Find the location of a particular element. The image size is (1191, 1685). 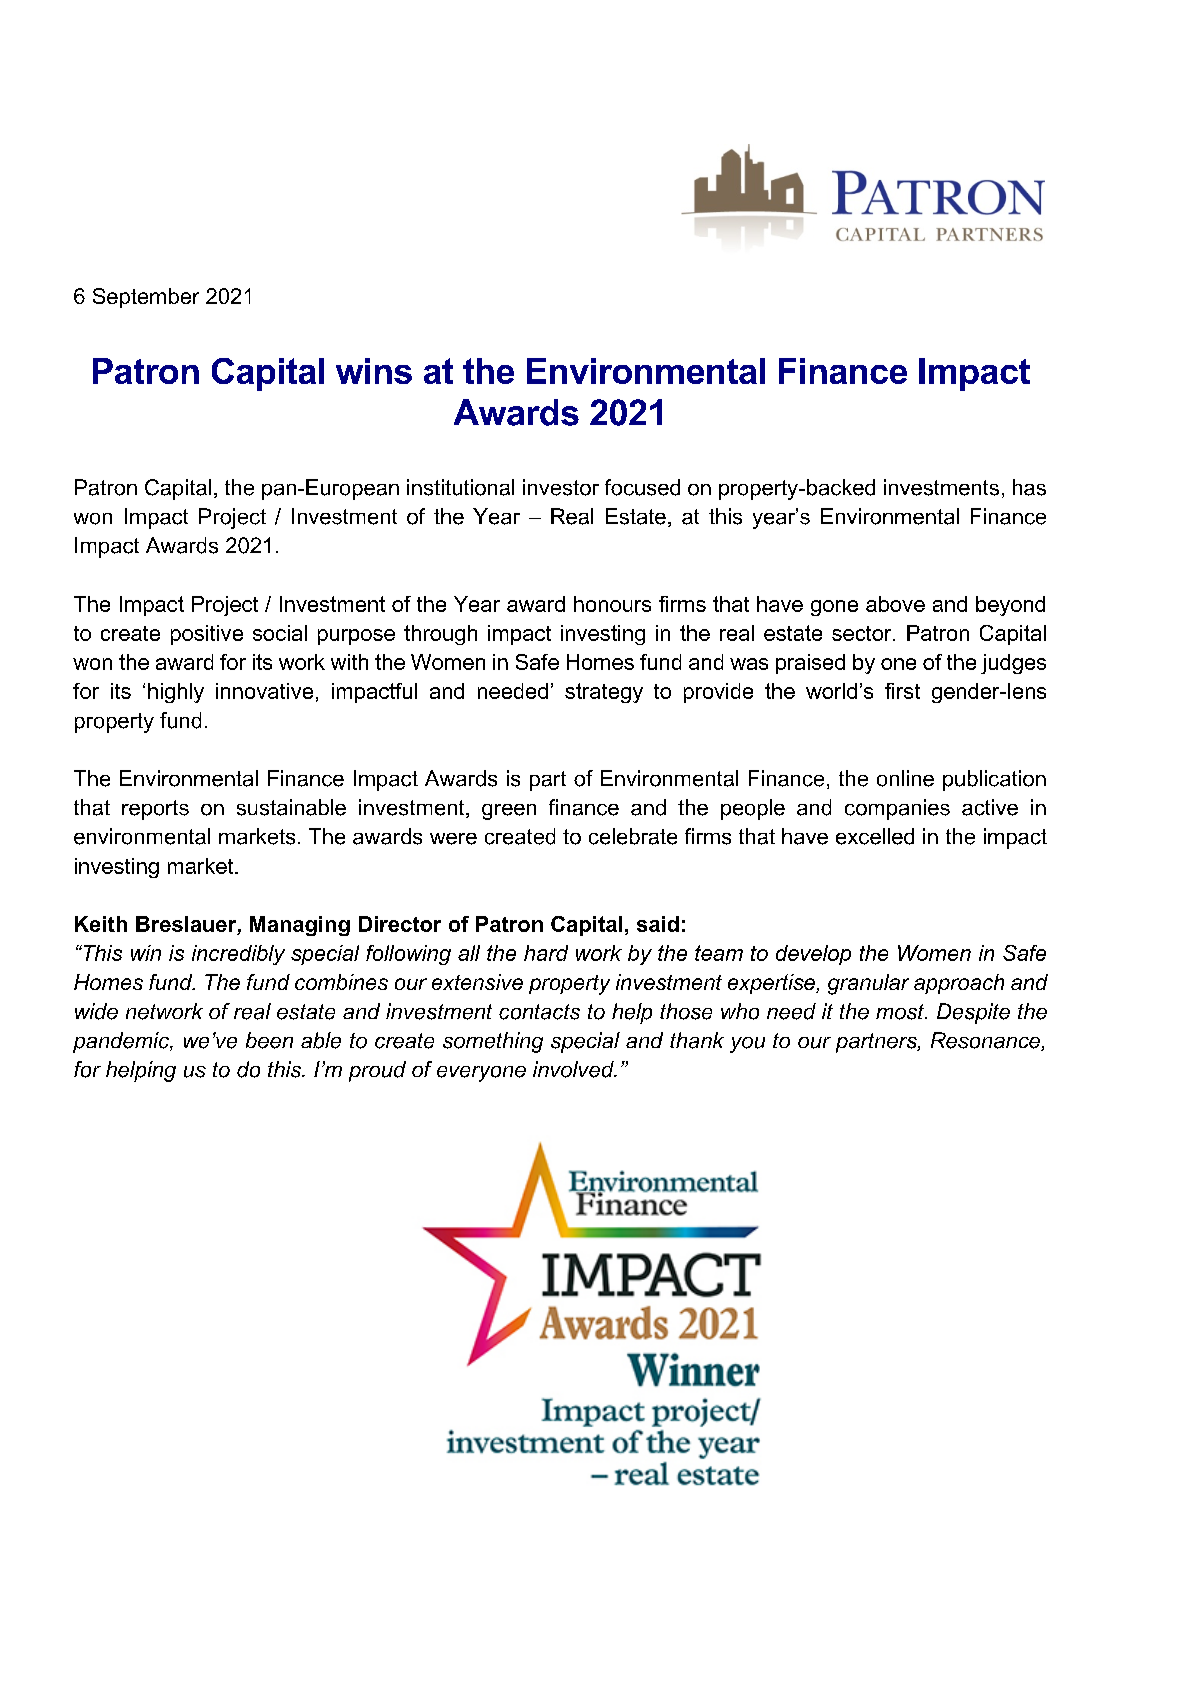

highly is located at coordinates (176, 693).
